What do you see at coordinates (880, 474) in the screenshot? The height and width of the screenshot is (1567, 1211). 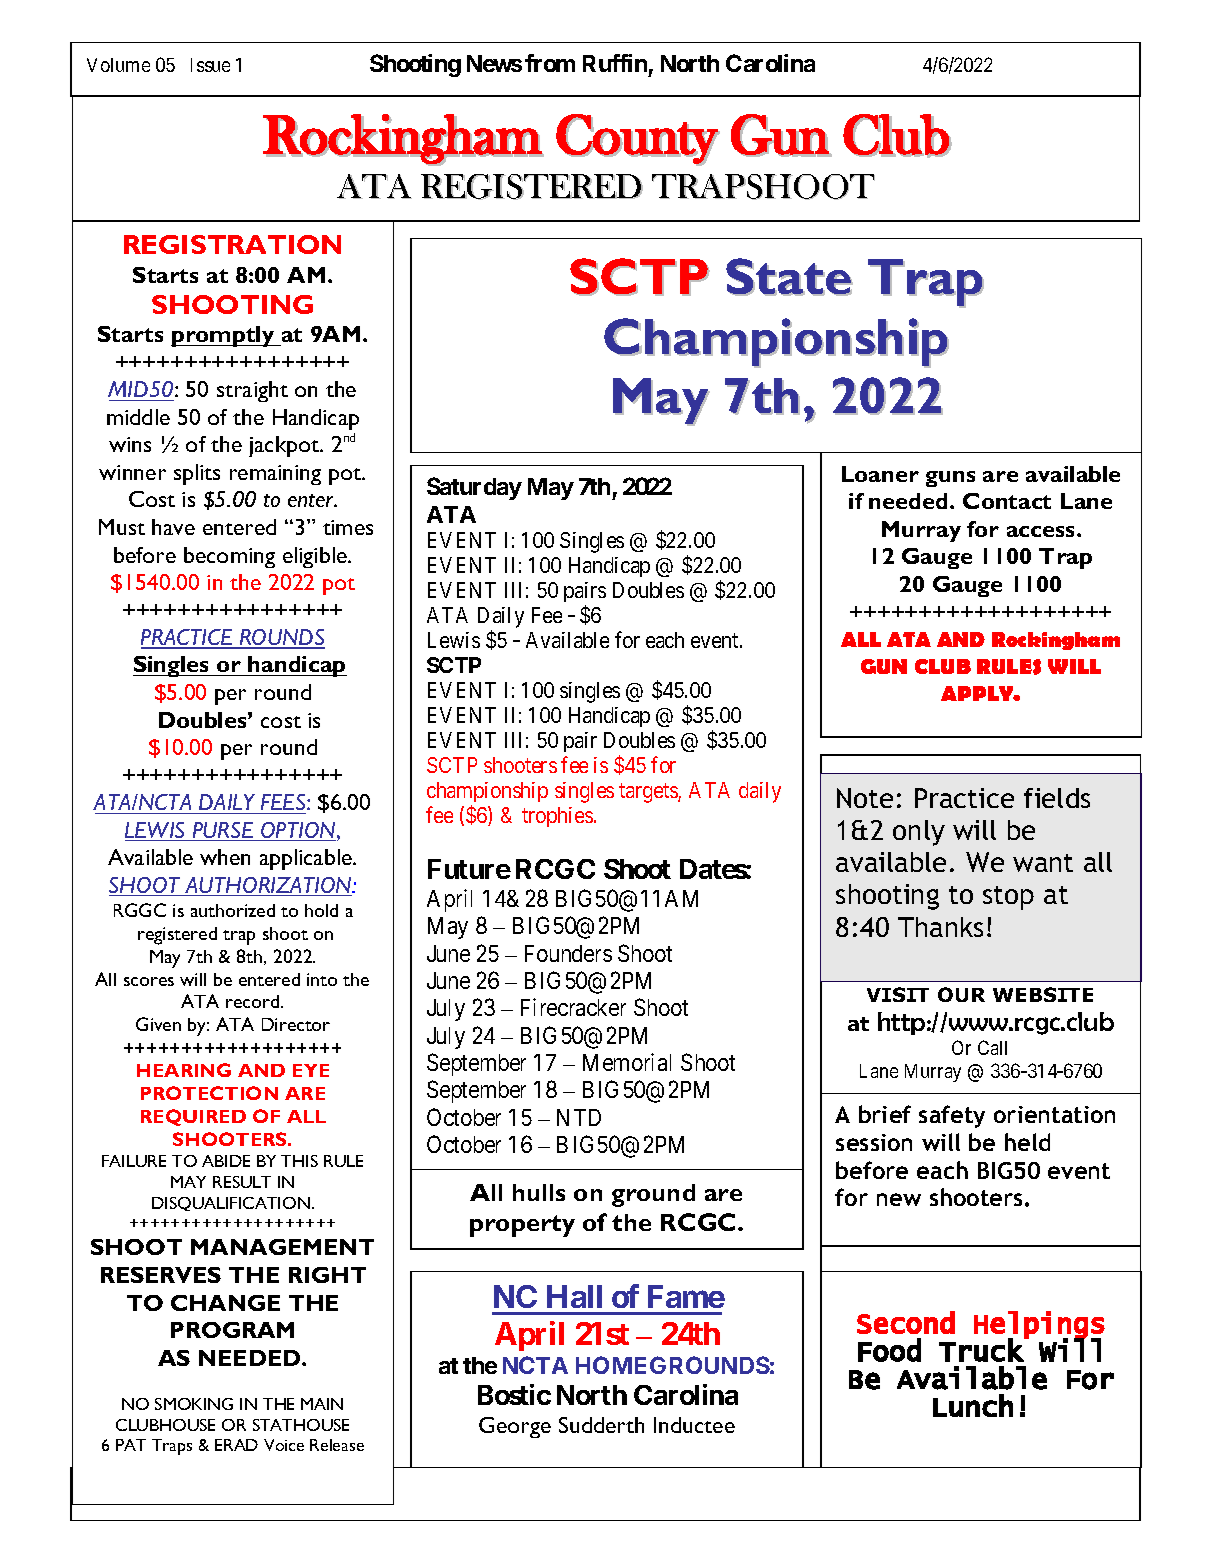 I see `Loaner` at bounding box center [880, 474].
